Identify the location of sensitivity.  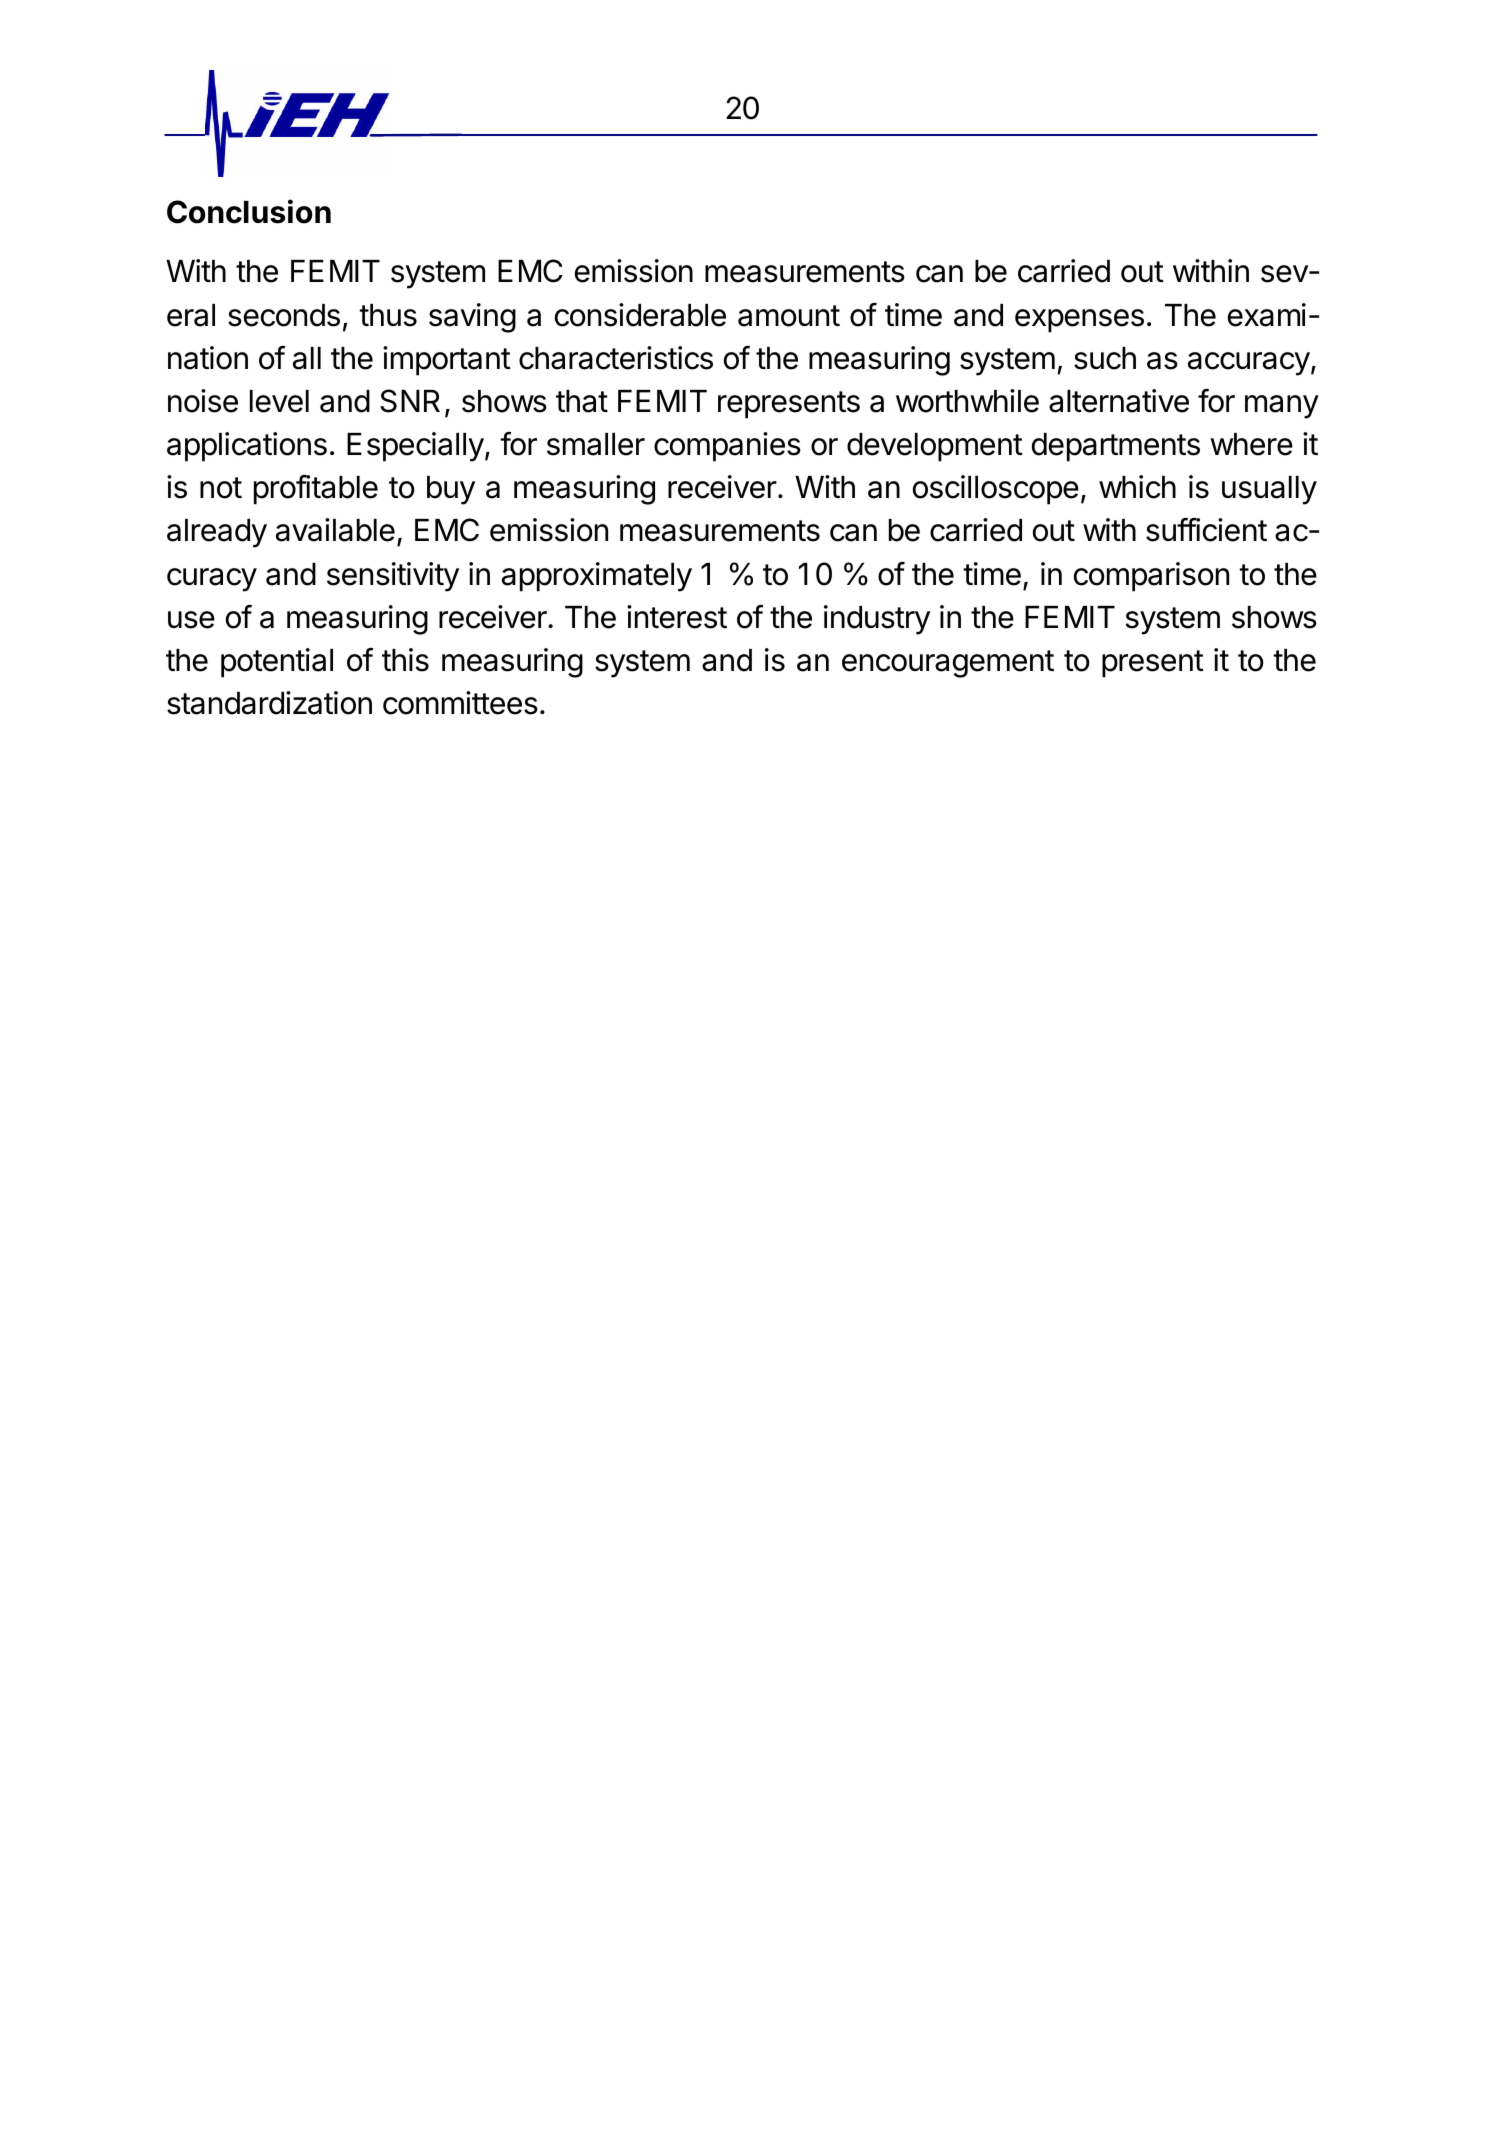
(393, 577).
